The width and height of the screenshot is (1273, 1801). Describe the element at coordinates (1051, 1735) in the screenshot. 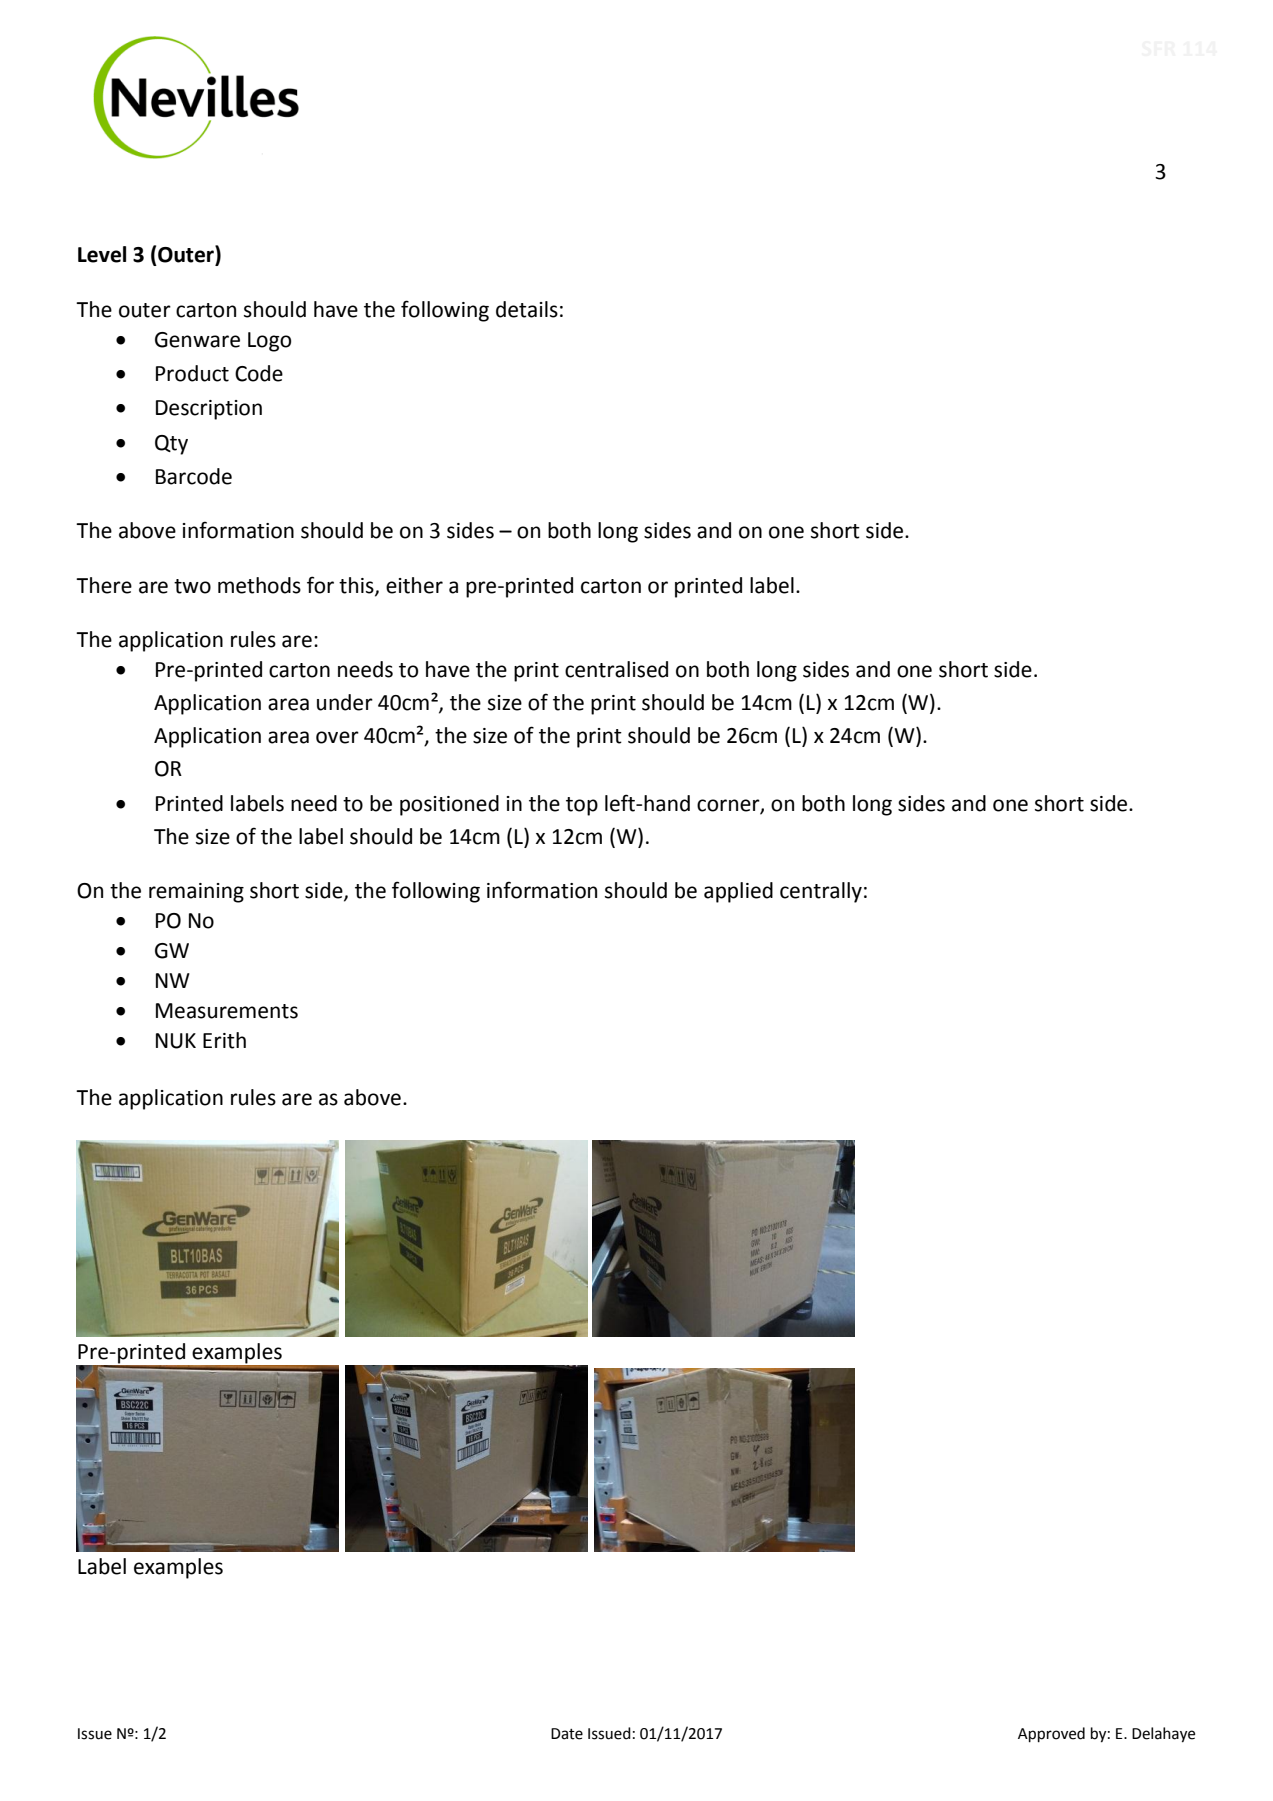

I see `Approved` at that location.
